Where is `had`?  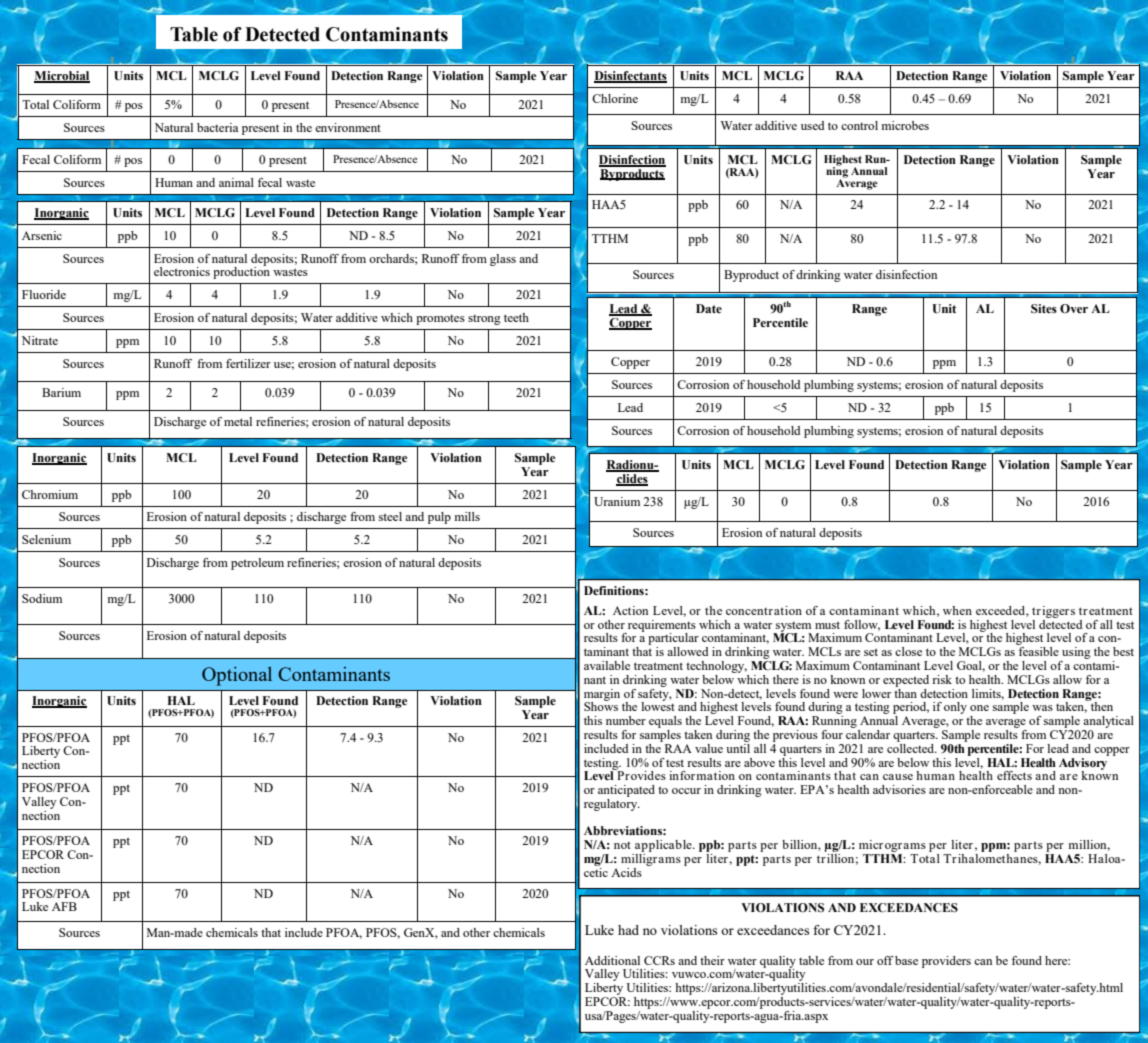
had is located at coordinates (628, 930).
